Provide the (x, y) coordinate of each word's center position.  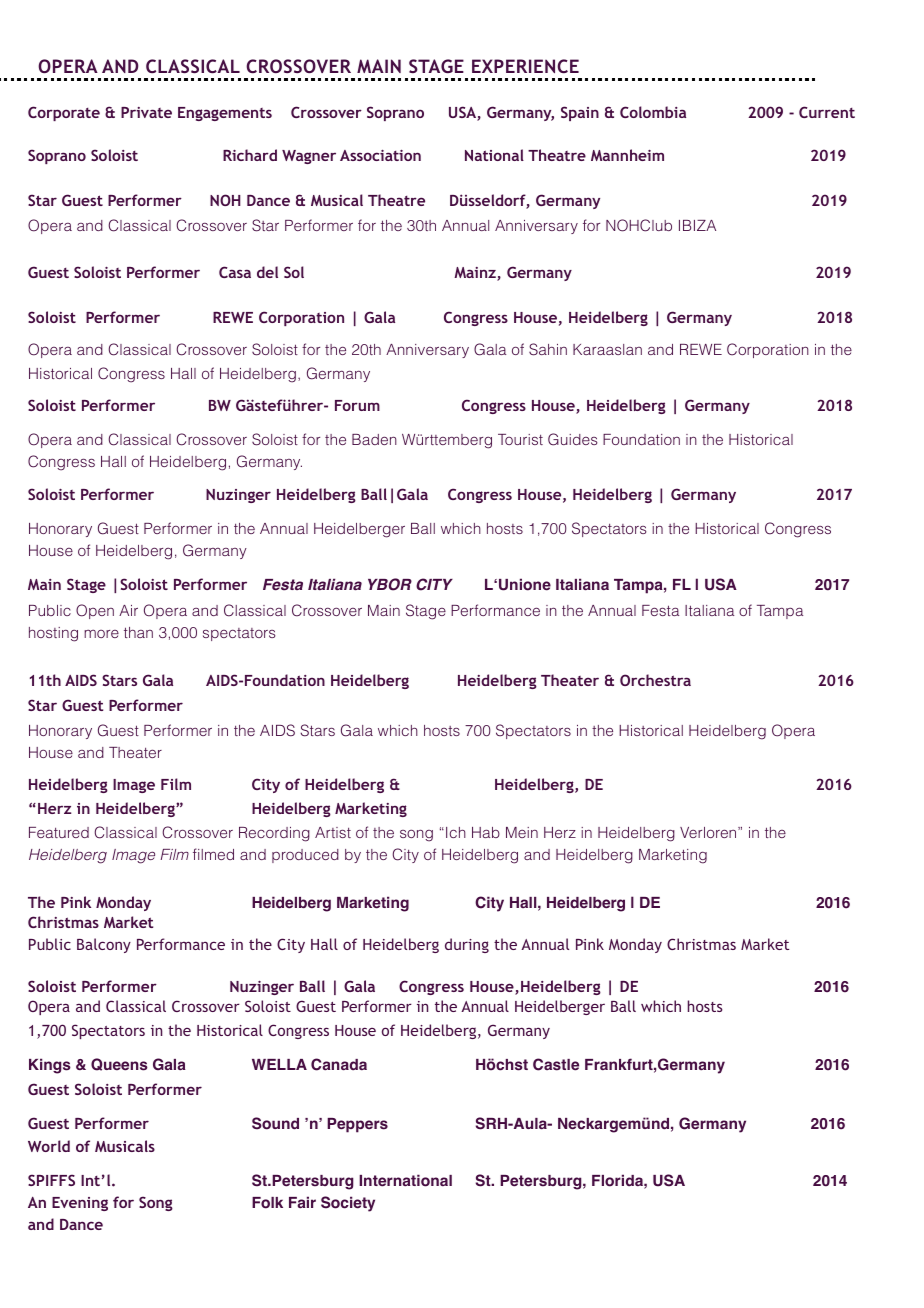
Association (380, 155)
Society (348, 1204)
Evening (80, 1204)
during (467, 945)
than (138, 632)
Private (146, 112)
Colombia (653, 112)
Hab (486, 832)
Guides (573, 439)
